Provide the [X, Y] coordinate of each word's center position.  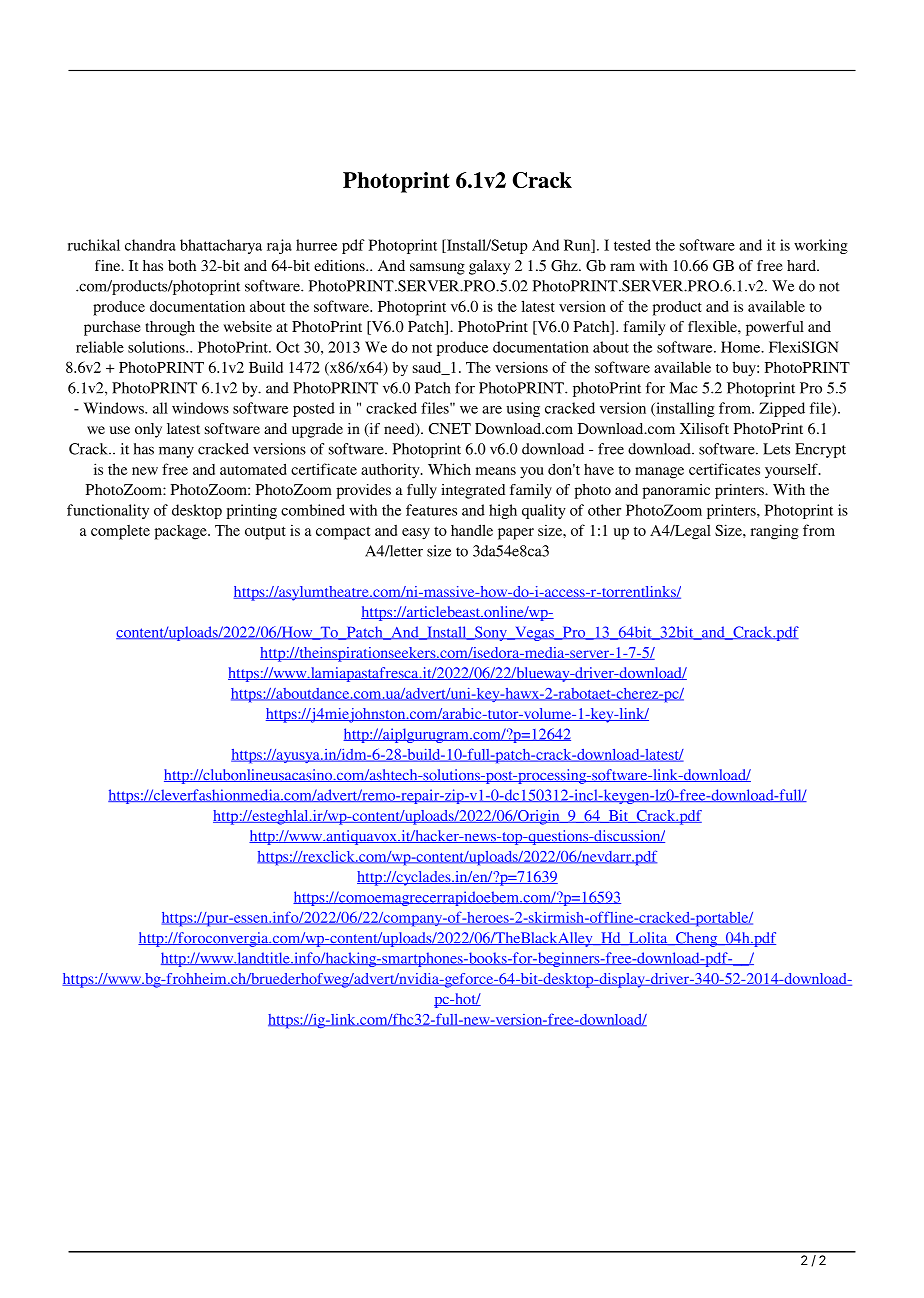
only [148, 430]
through [170, 328]
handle [472, 530]
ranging [775, 532]
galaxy [489, 267]
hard [802, 265]
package [182, 532]
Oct [288, 347]
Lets [776, 449]
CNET [450, 429]
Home [742, 347]
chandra [150, 245]
